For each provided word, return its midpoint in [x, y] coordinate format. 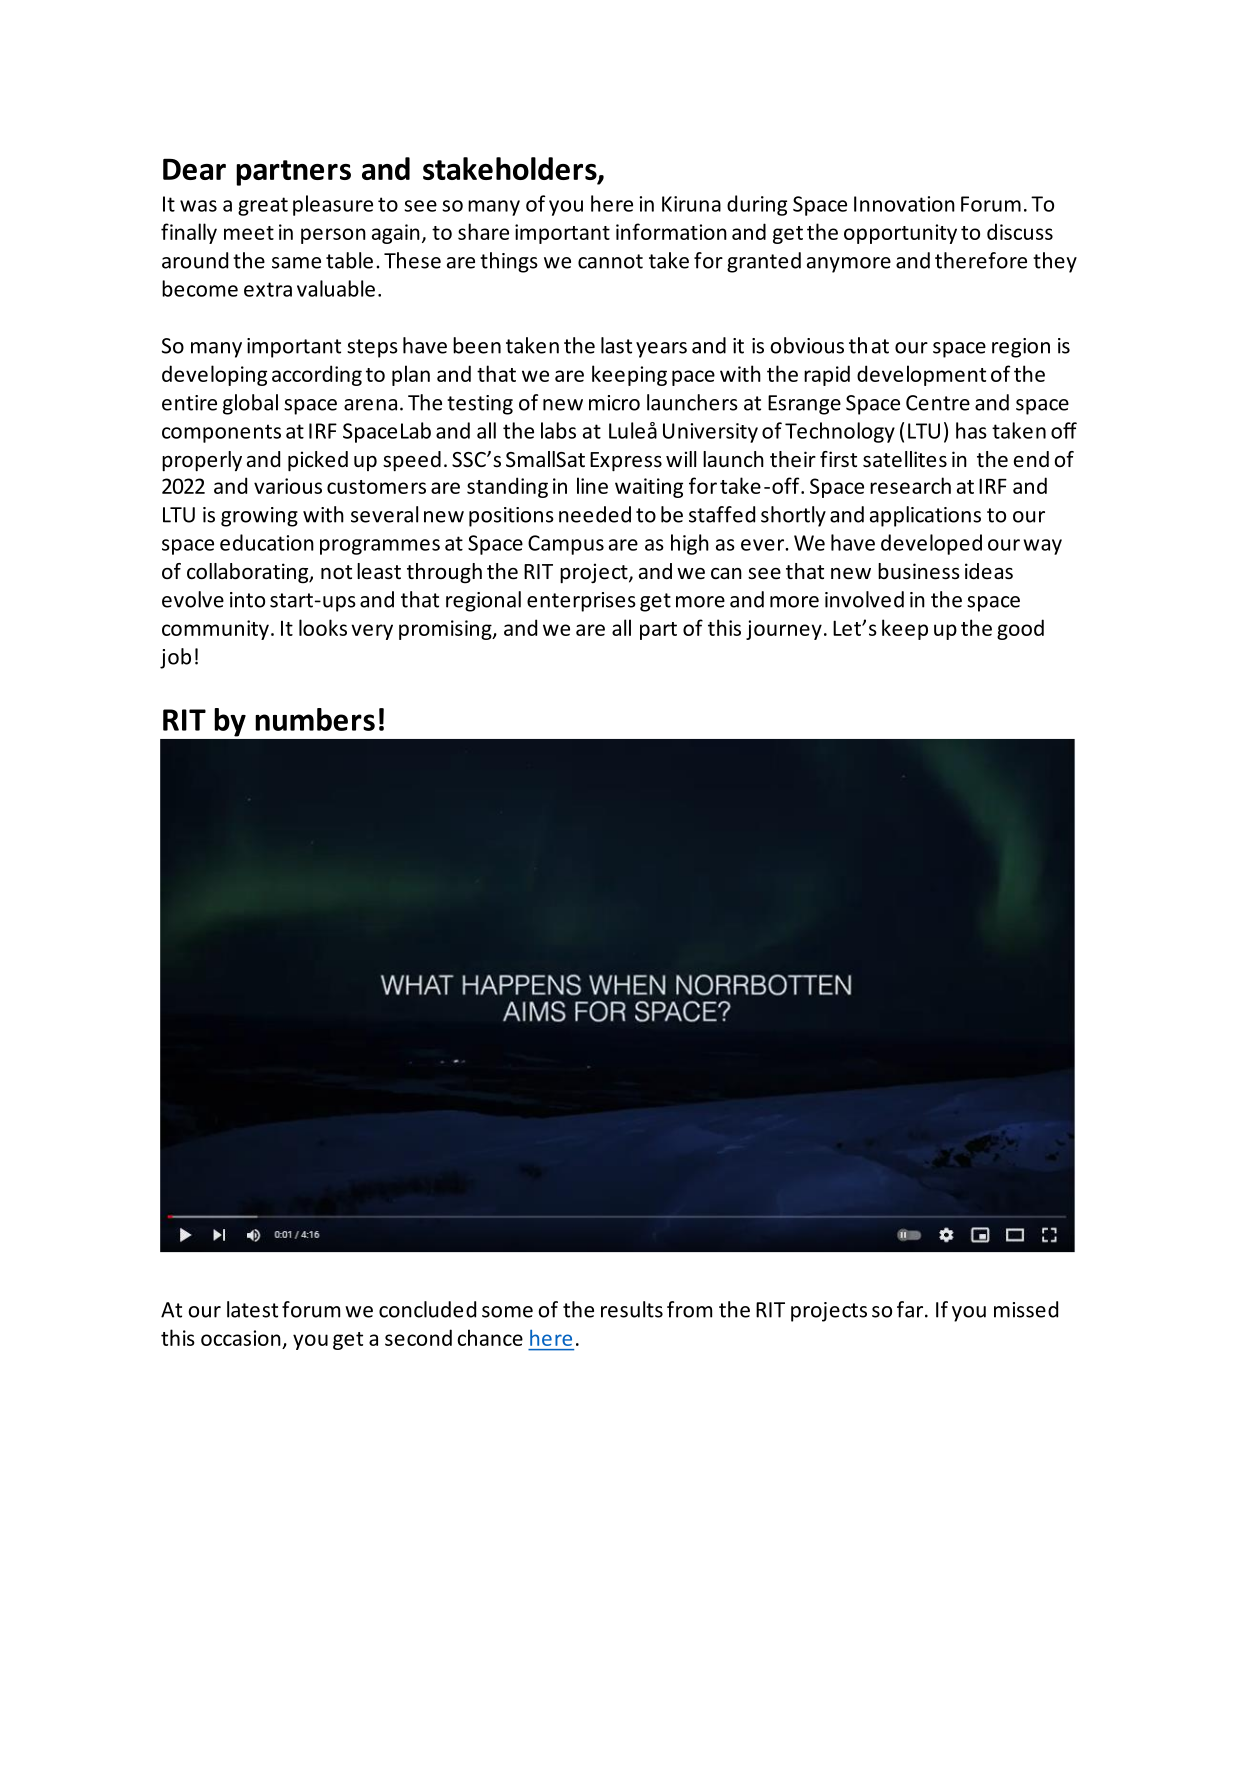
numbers [315, 719]
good [1020, 629]
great [263, 206]
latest [252, 1309]
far [911, 1309]
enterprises [581, 602]
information [671, 231]
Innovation [904, 204]
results [632, 1309]
